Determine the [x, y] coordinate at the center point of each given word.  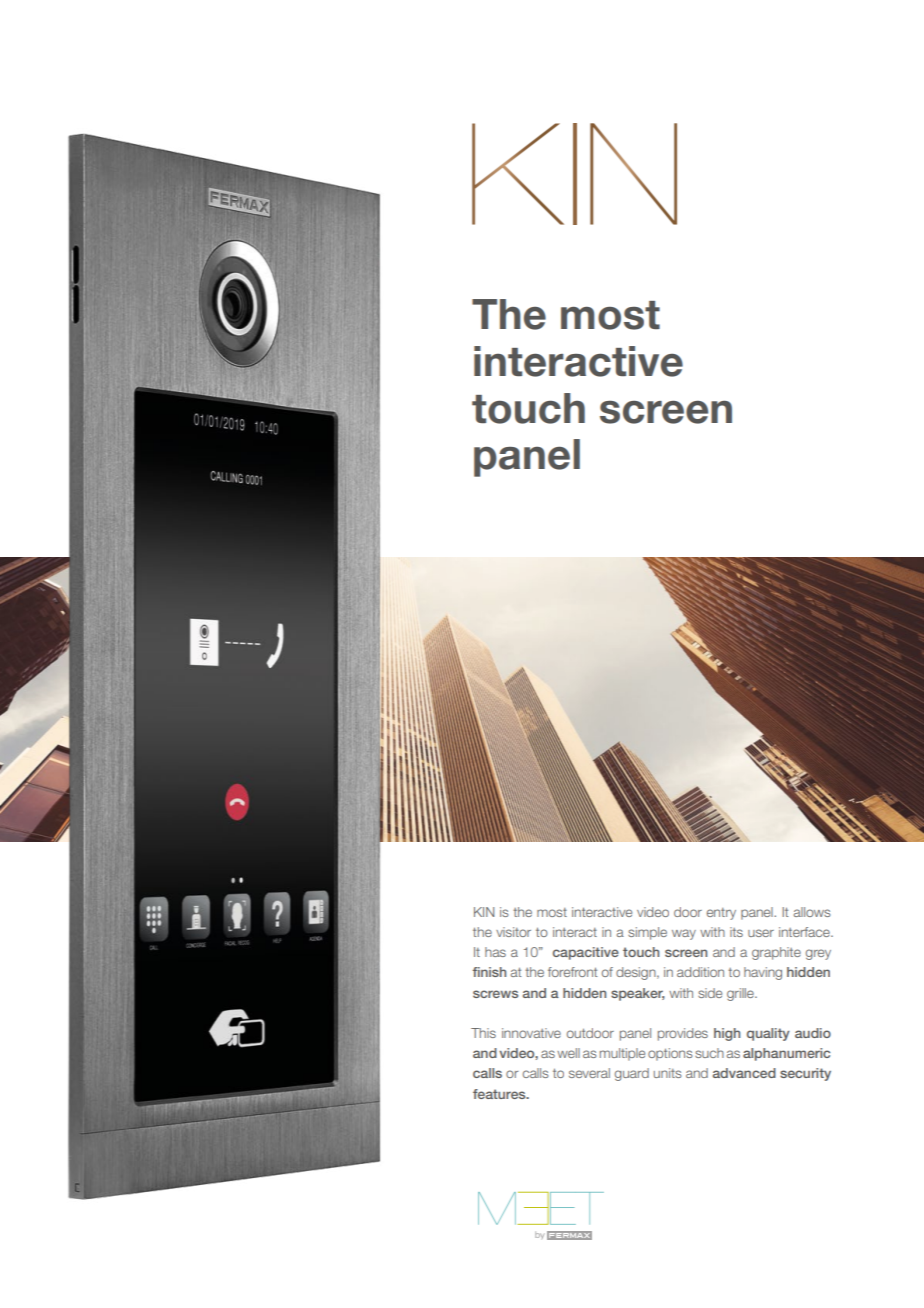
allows [812, 912]
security [805, 1074]
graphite [776, 953]
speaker [638, 994]
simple [647, 933]
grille [741, 994]
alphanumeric [786, 1054]
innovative [531, 1033]
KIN [484, 912]
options [670, 1054]
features [500, 1094]
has [495, 952]
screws [495, 994]
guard [632, 1074]
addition [700, 972]
